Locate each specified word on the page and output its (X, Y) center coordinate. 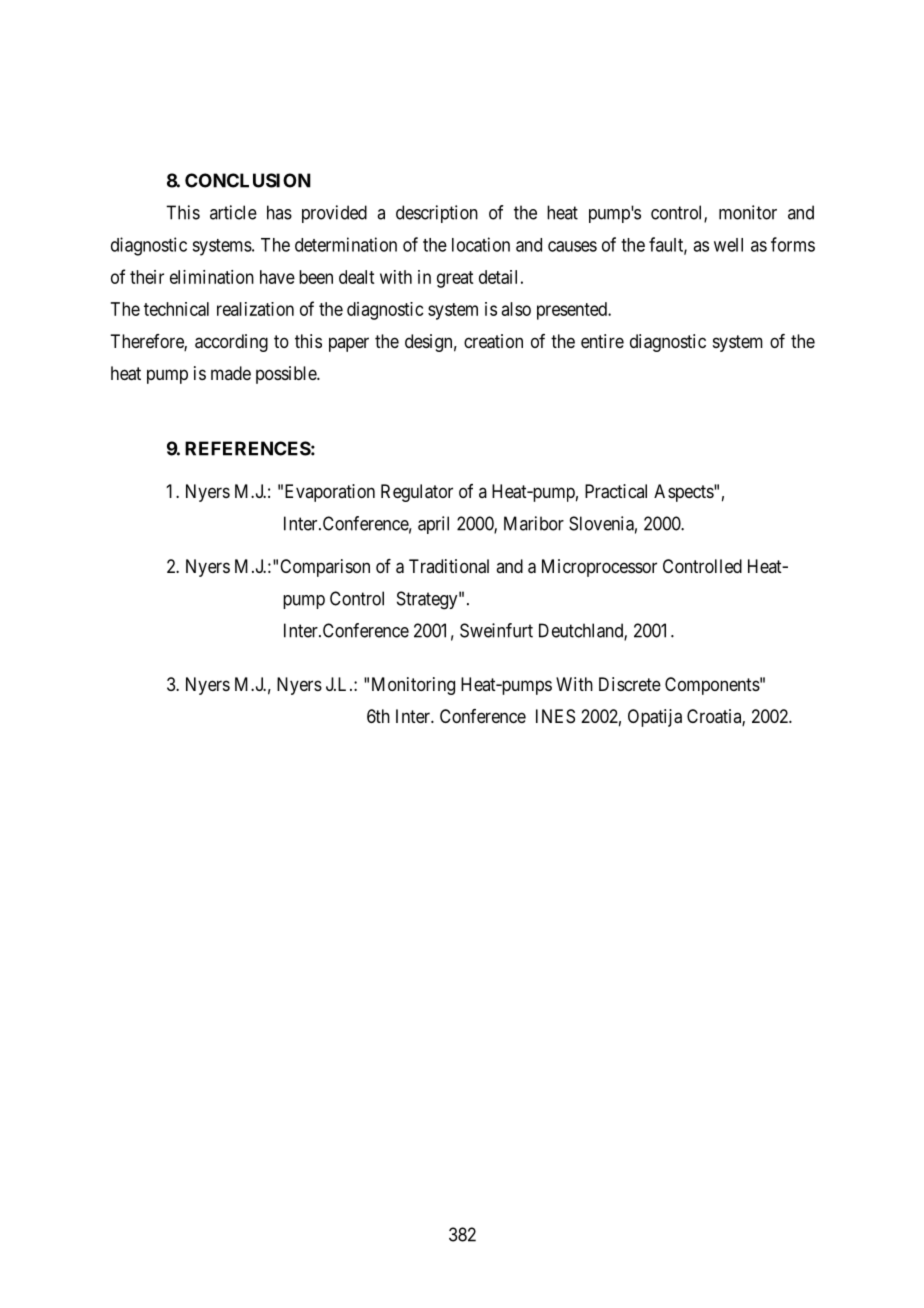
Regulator (417, 493)
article (233, 212)
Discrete (630, 684)
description (437, 214)
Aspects (684, 493)
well (728, 245)
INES (555, 716)
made (231, 373)
